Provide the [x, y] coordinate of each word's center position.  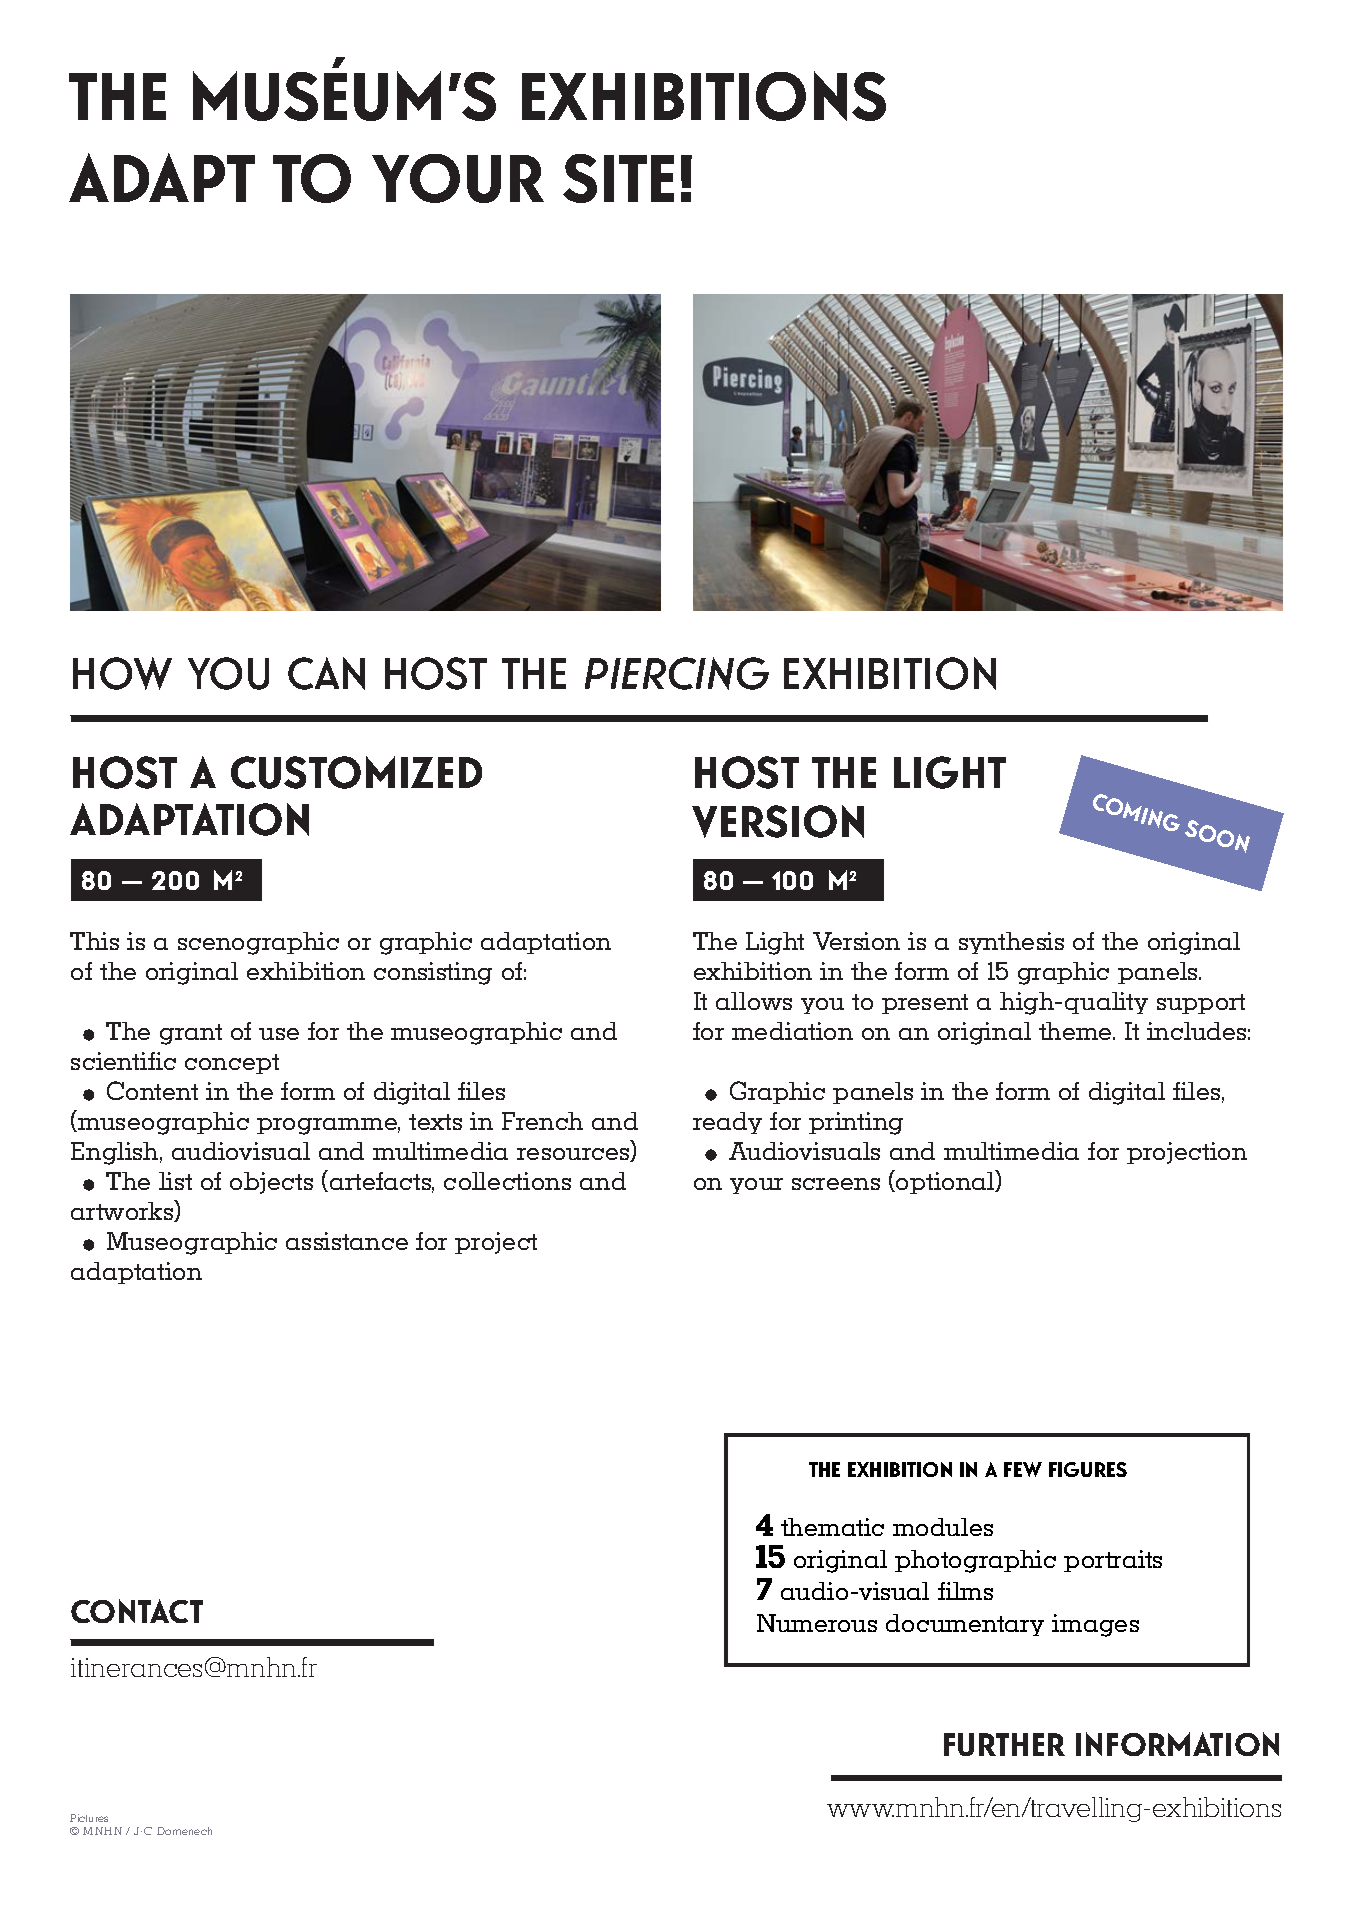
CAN [326, 673]
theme [1076, 1031]
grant [191, 1034]
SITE [618, 178]
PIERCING [677, 673]
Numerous [817, 1623]
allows [754, 1001]
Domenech [184, 1831]
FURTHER [1004, 1744]
